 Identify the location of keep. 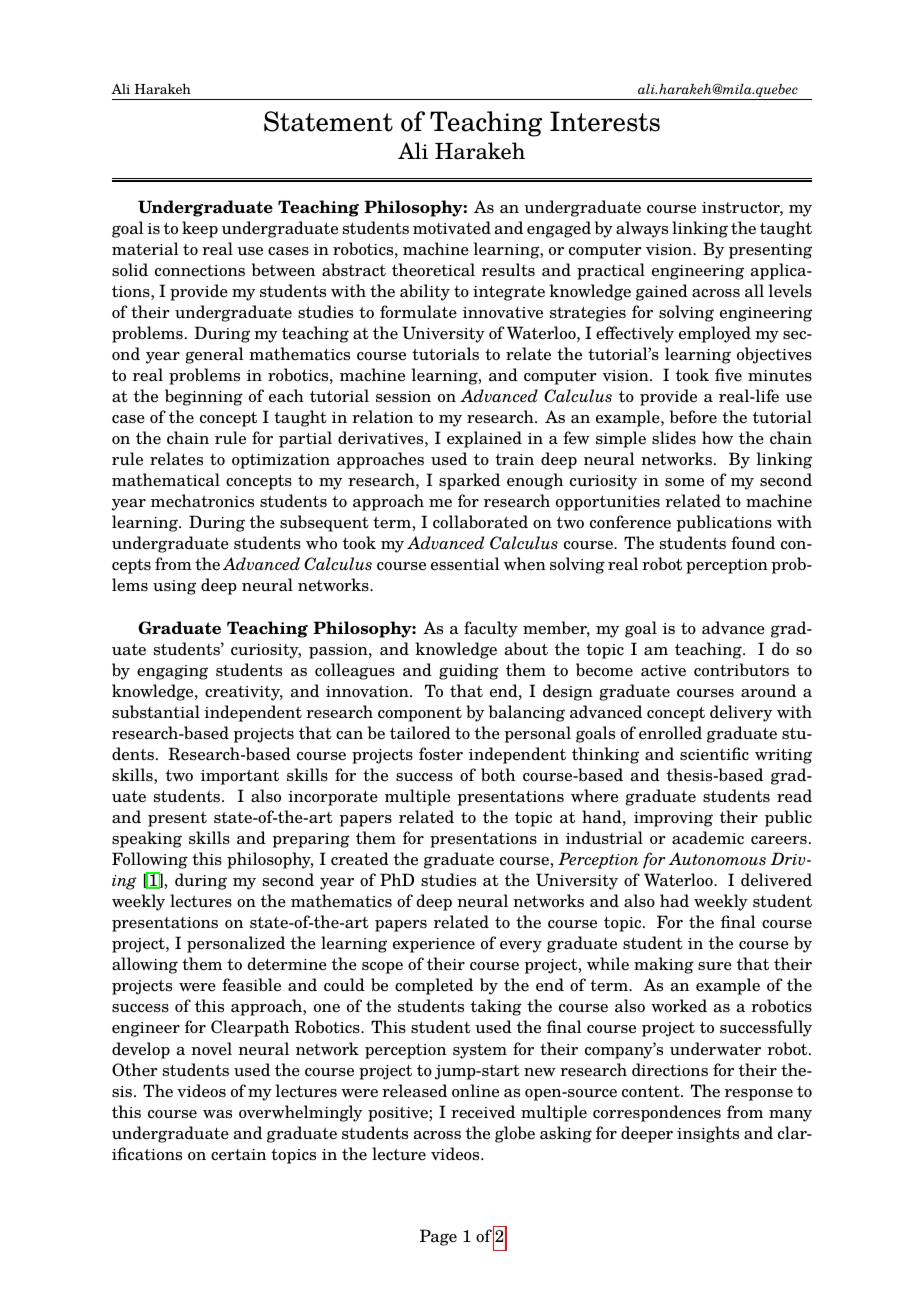
(200, 229).
